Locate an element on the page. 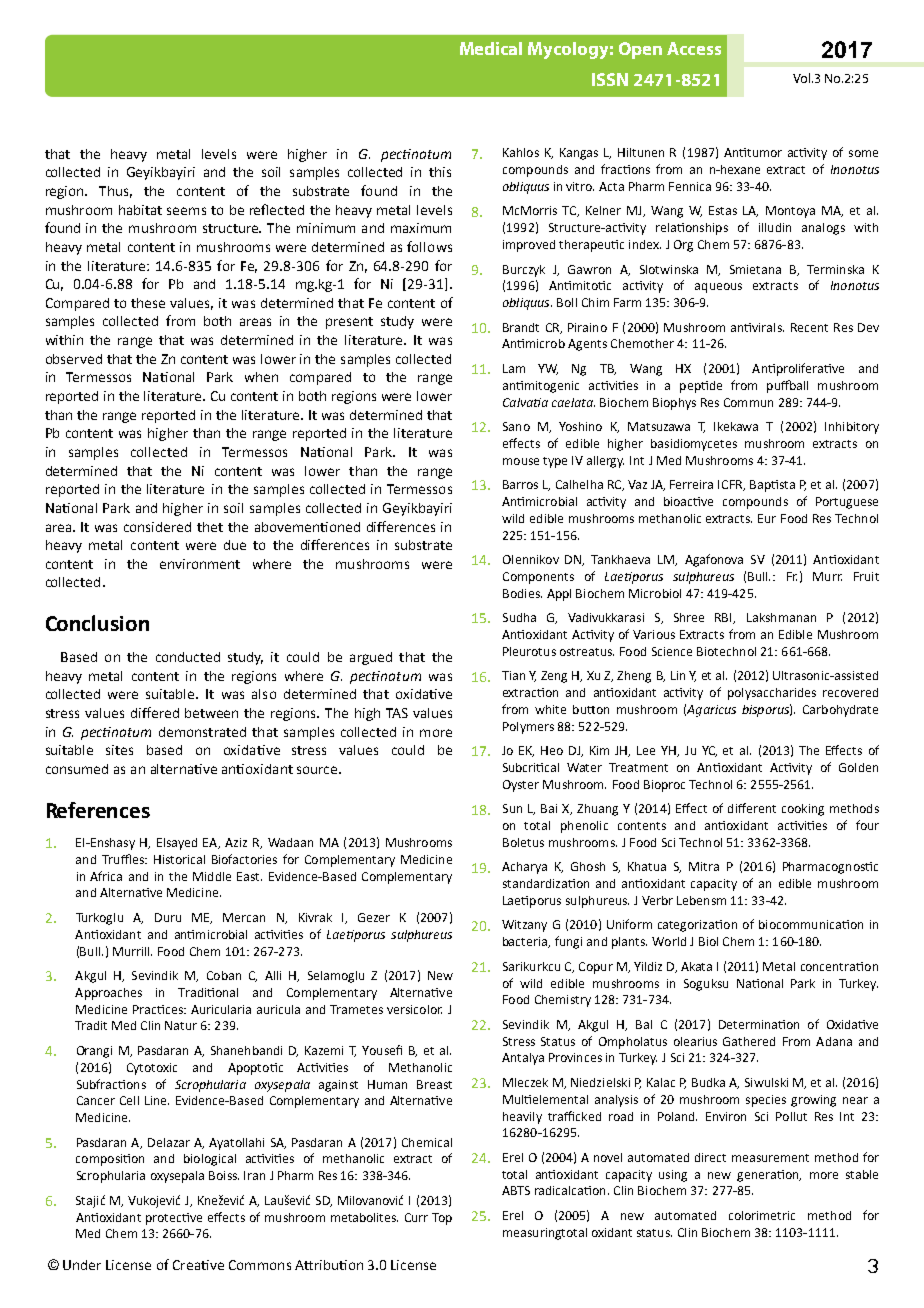  Ferreira is located at coordinates (691, 484).
